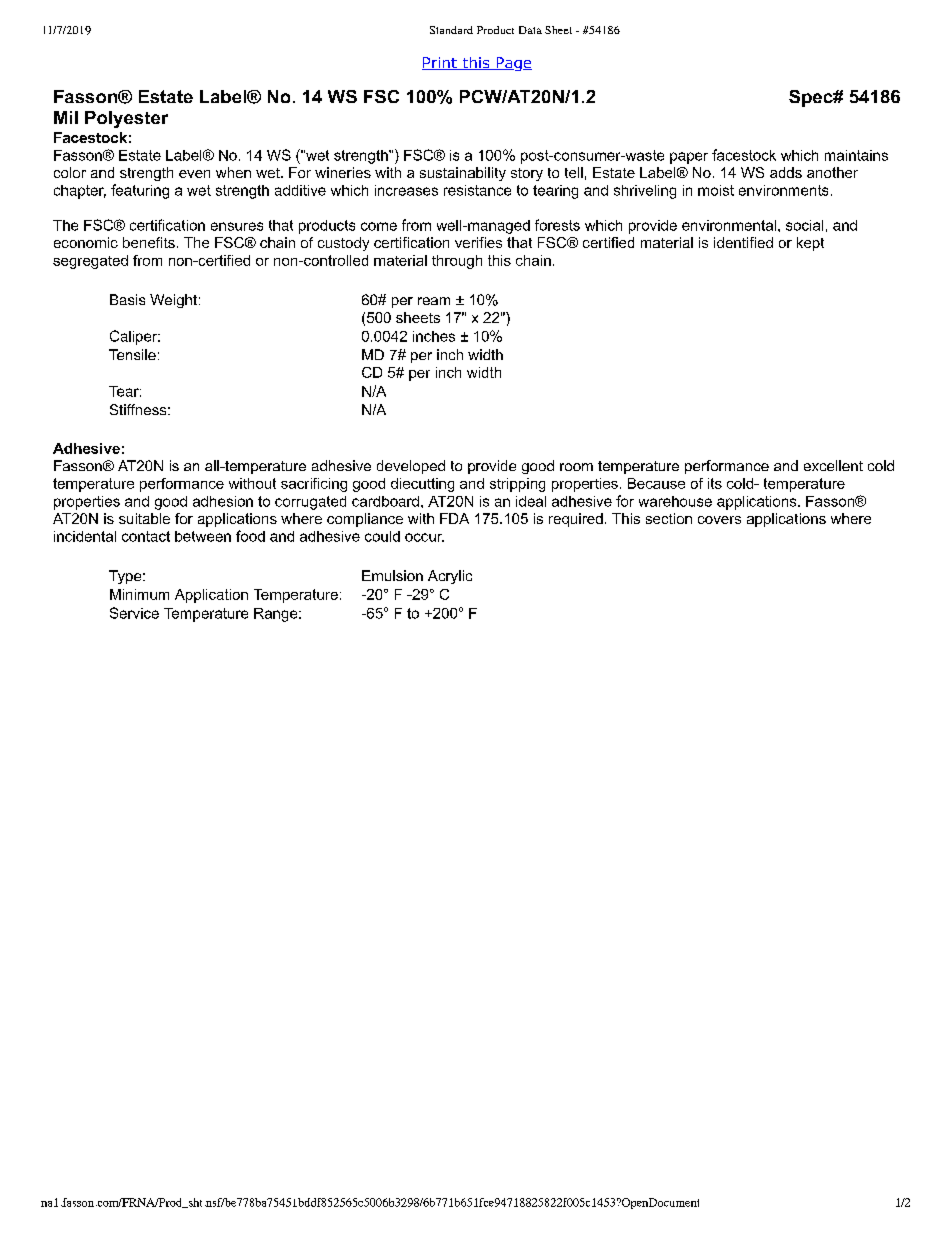 Image resolution: width=952 pixels, height=1233 pixels. What do you see at coordinates (139, 594) in the screenshot?
I see `Minimum` at bounding box center [139, 594].
